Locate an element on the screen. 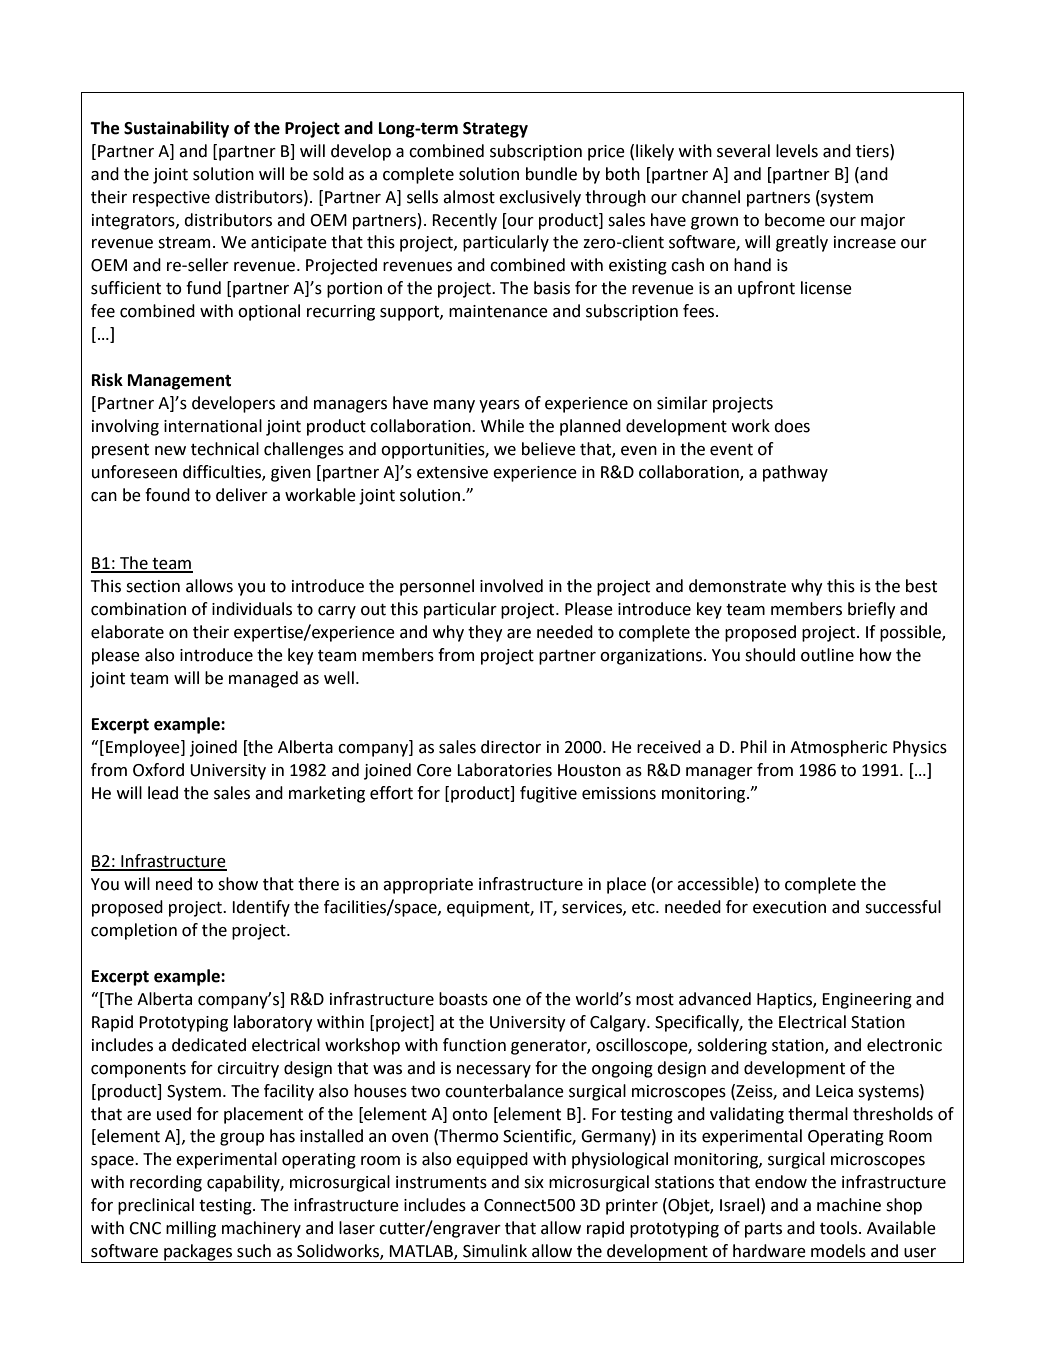  appropriate is located at coordinates (428, 886).
